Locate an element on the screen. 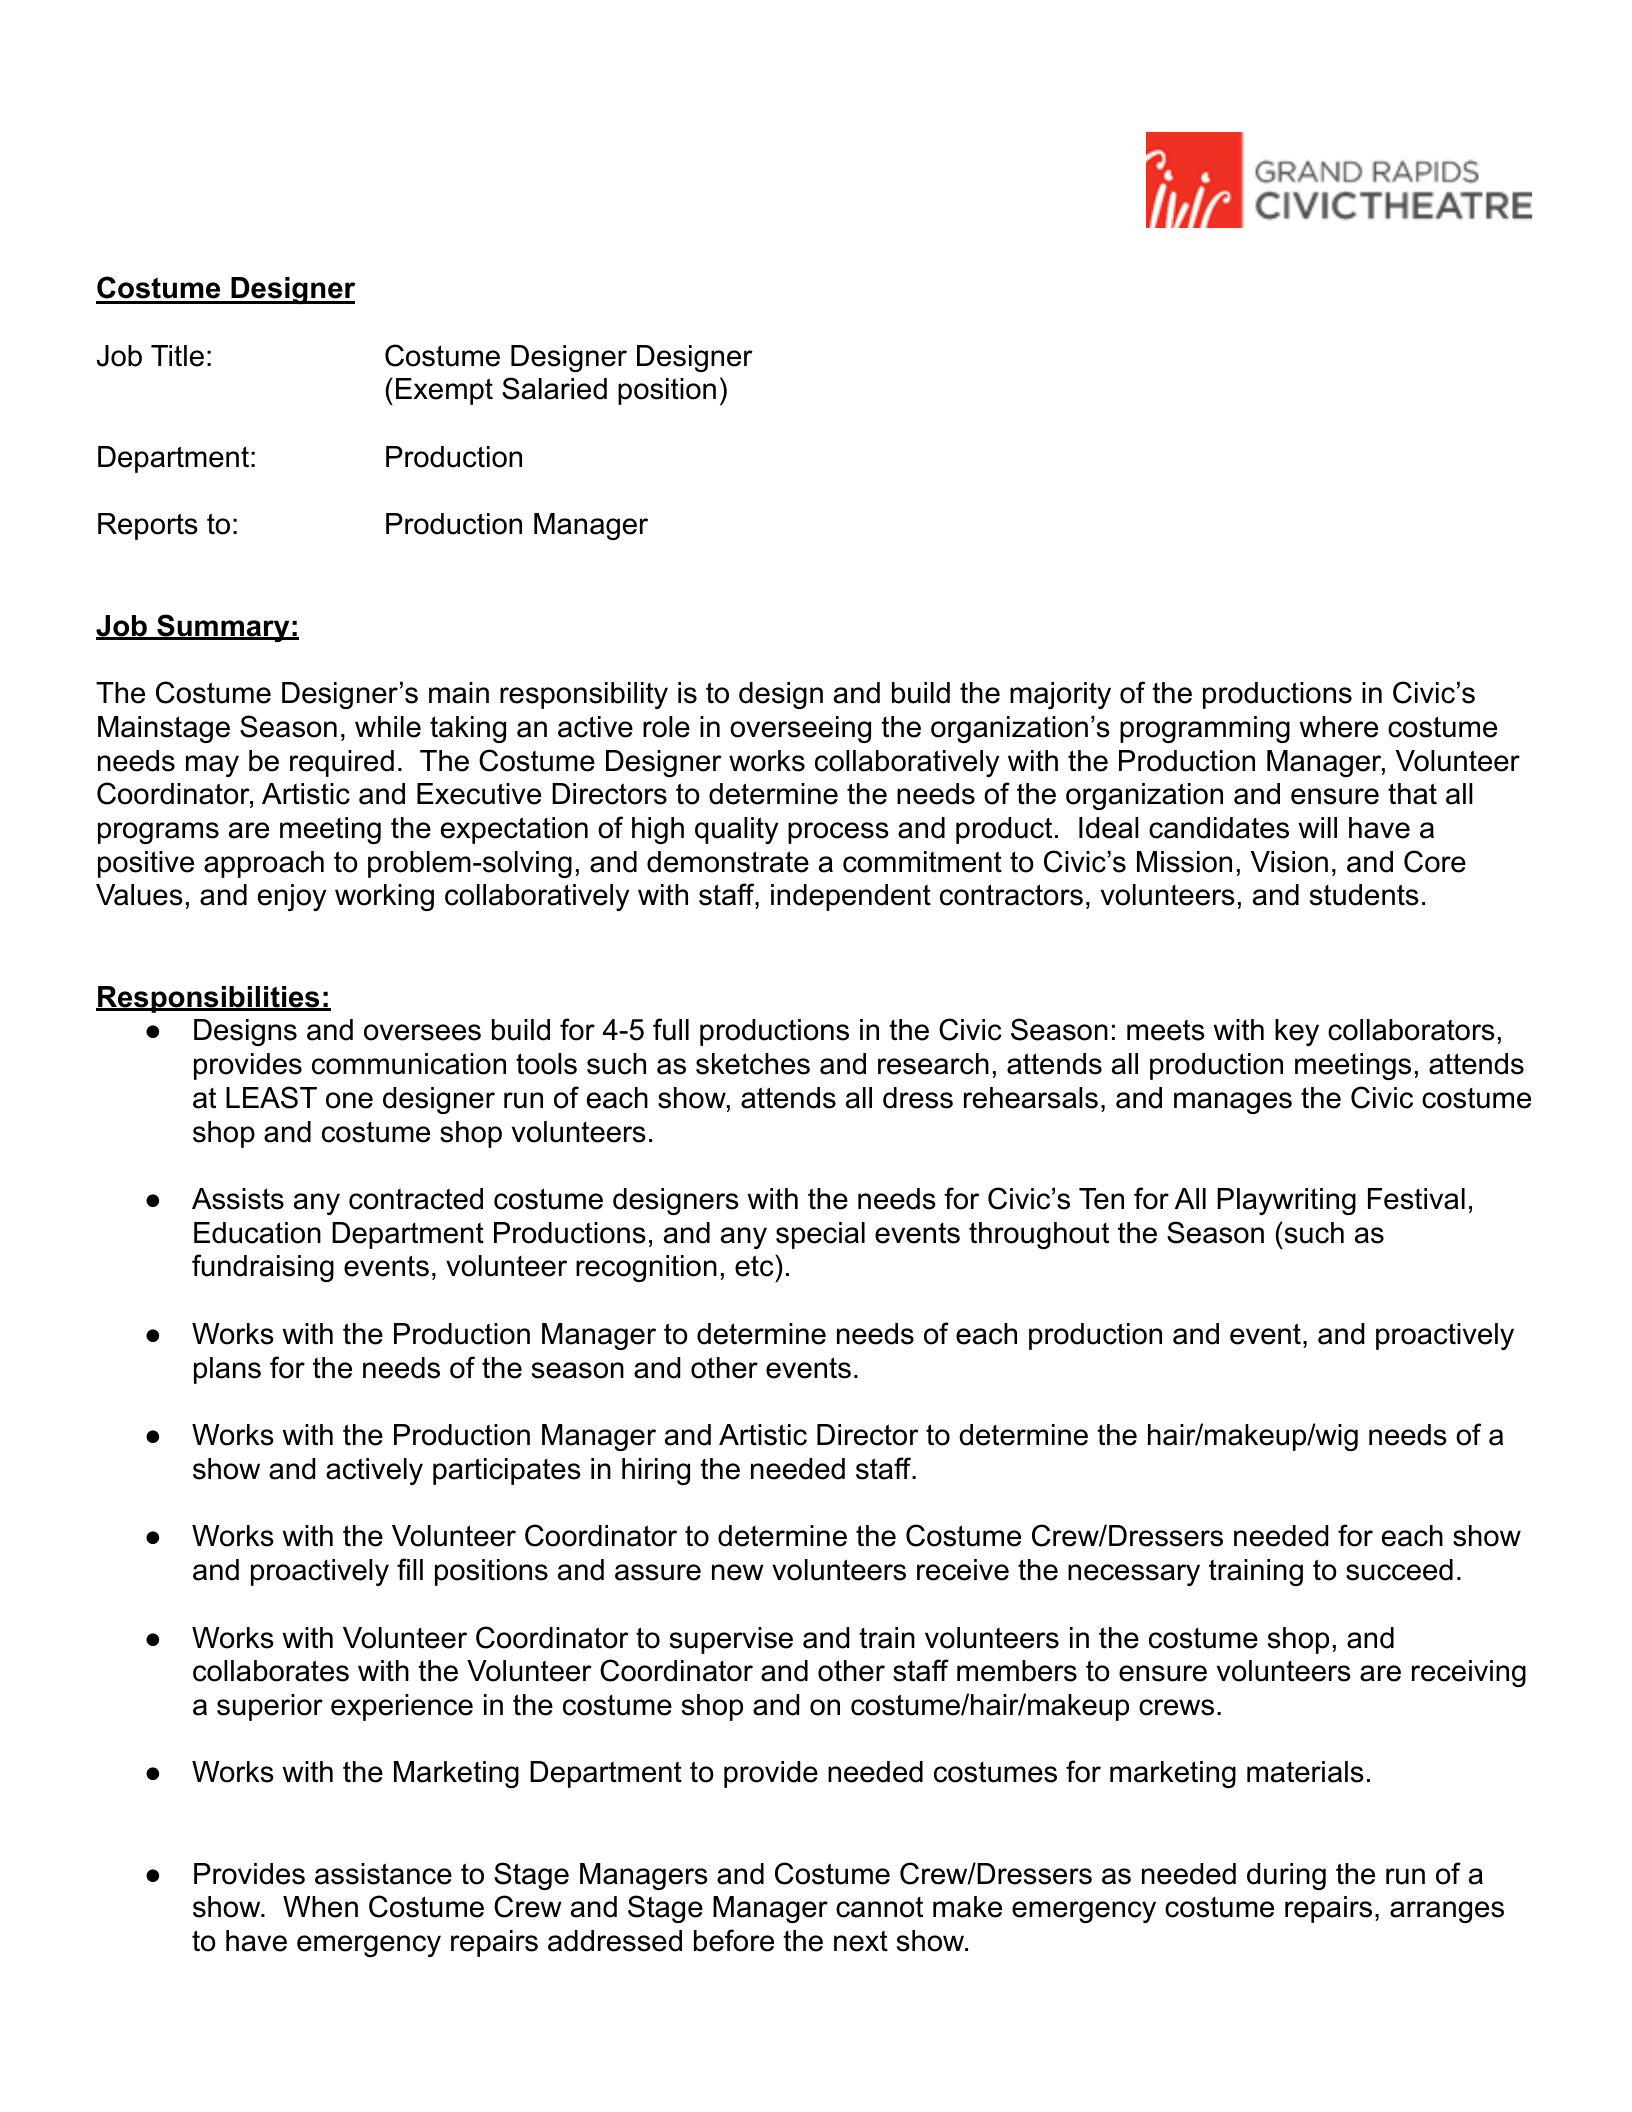  during is located at coordinates (1286, 1876).
